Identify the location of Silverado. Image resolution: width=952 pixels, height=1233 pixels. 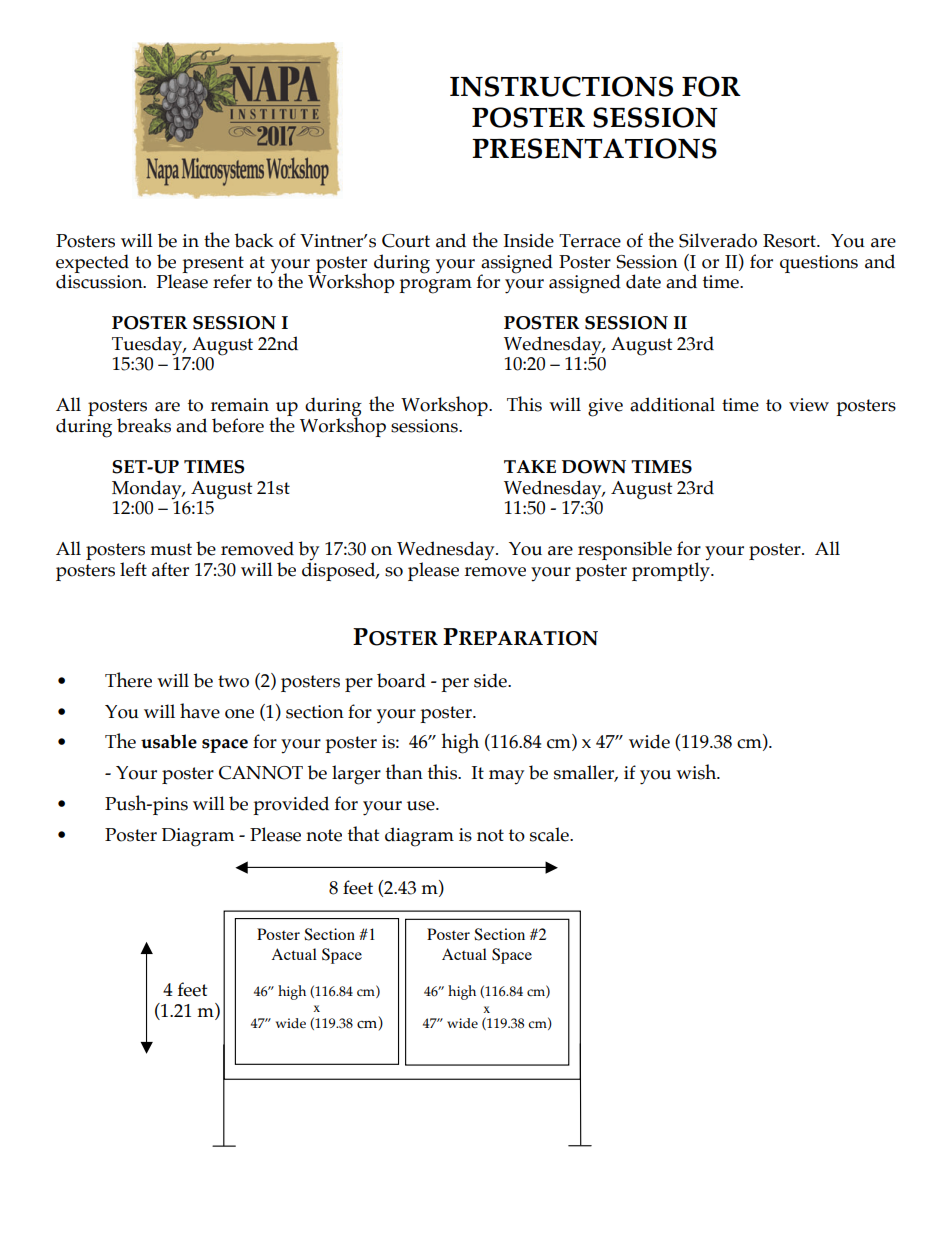
(718, 240).
